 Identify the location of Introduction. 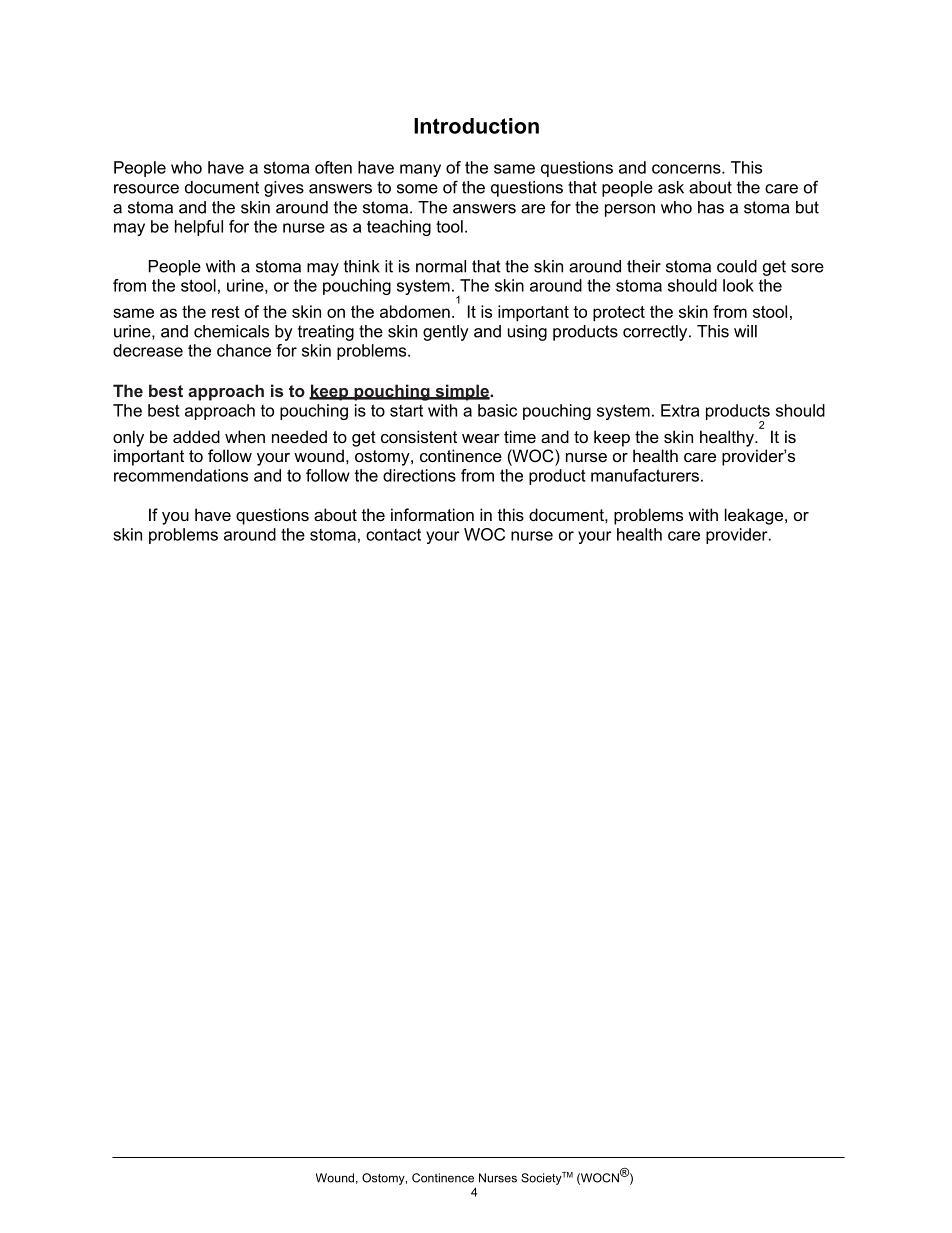
(476, 126).
